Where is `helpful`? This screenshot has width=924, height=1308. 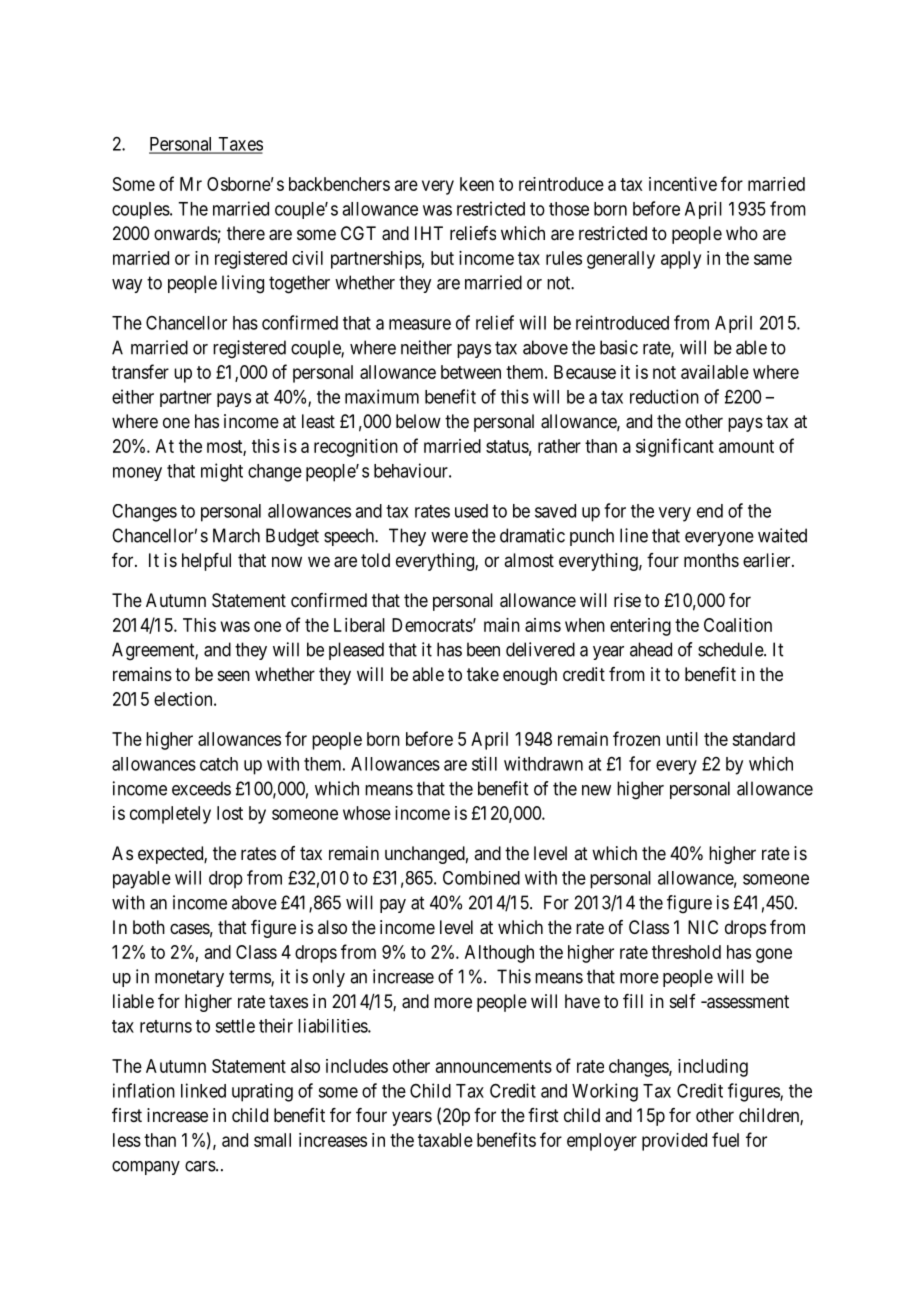 helpful is located at coordinates (206, 562).
